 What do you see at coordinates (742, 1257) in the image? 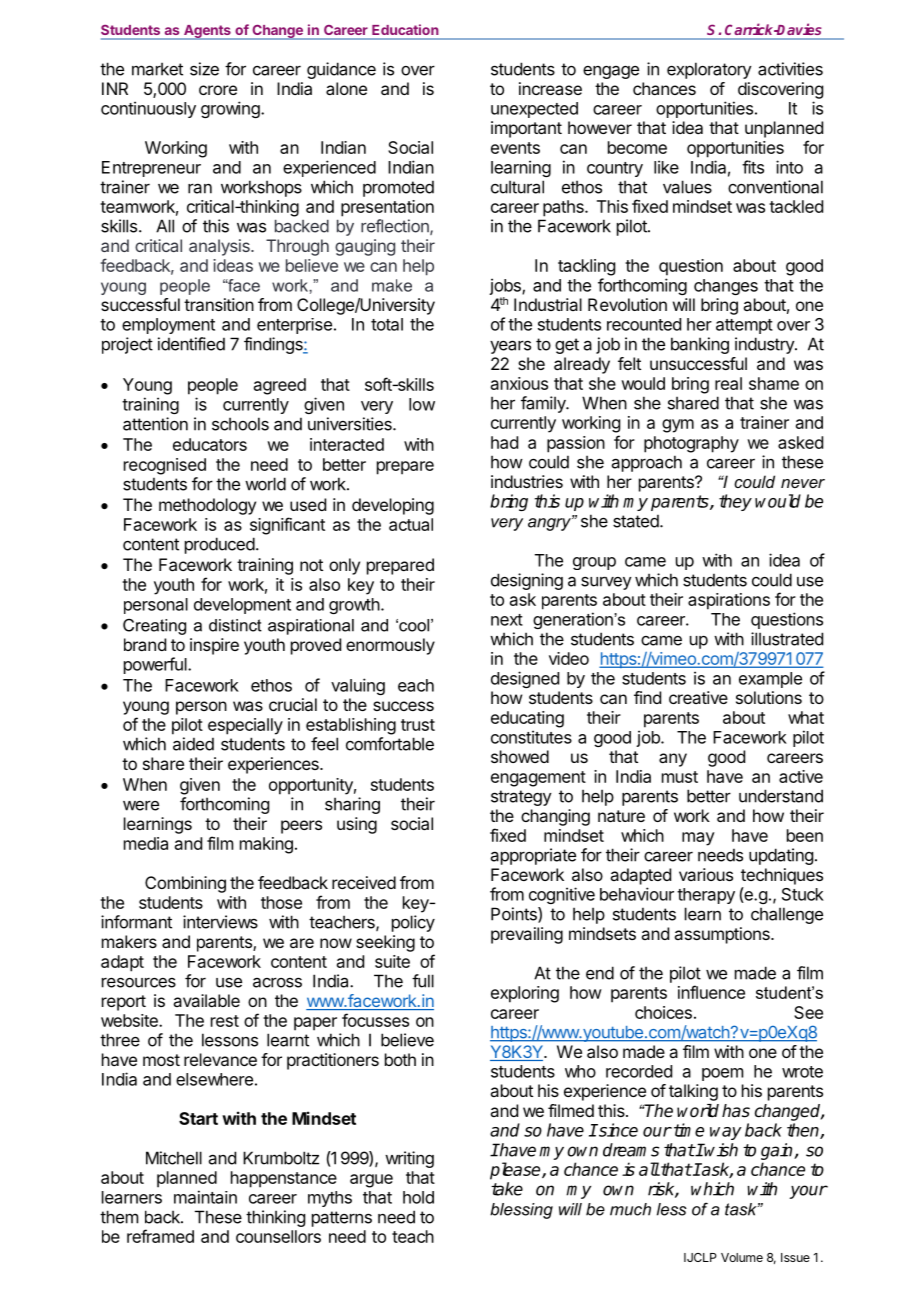
I see `Volume` at bounding box center [742, 1257].
